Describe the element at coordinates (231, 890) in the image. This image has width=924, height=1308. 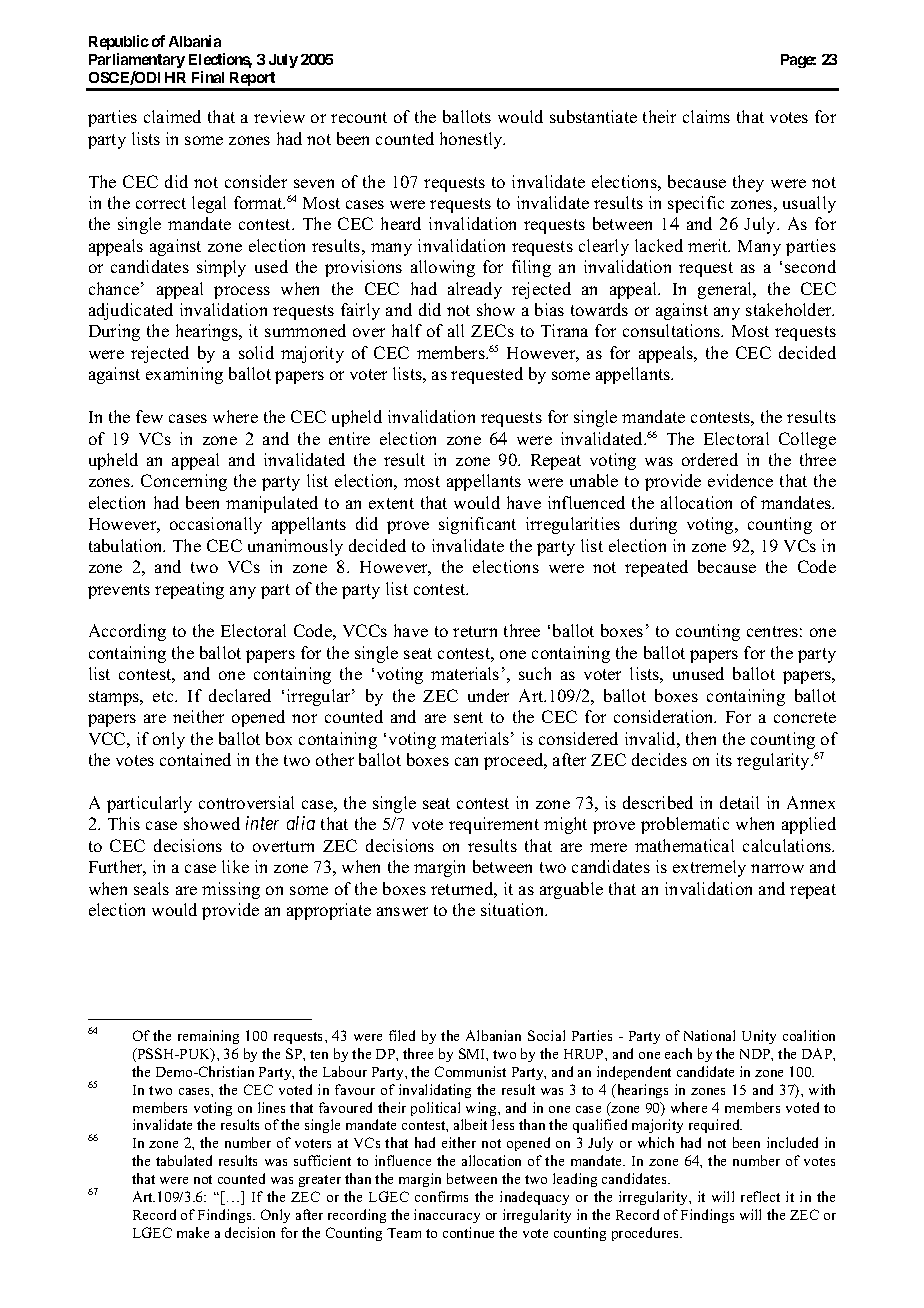
I see `missing` at that location.
